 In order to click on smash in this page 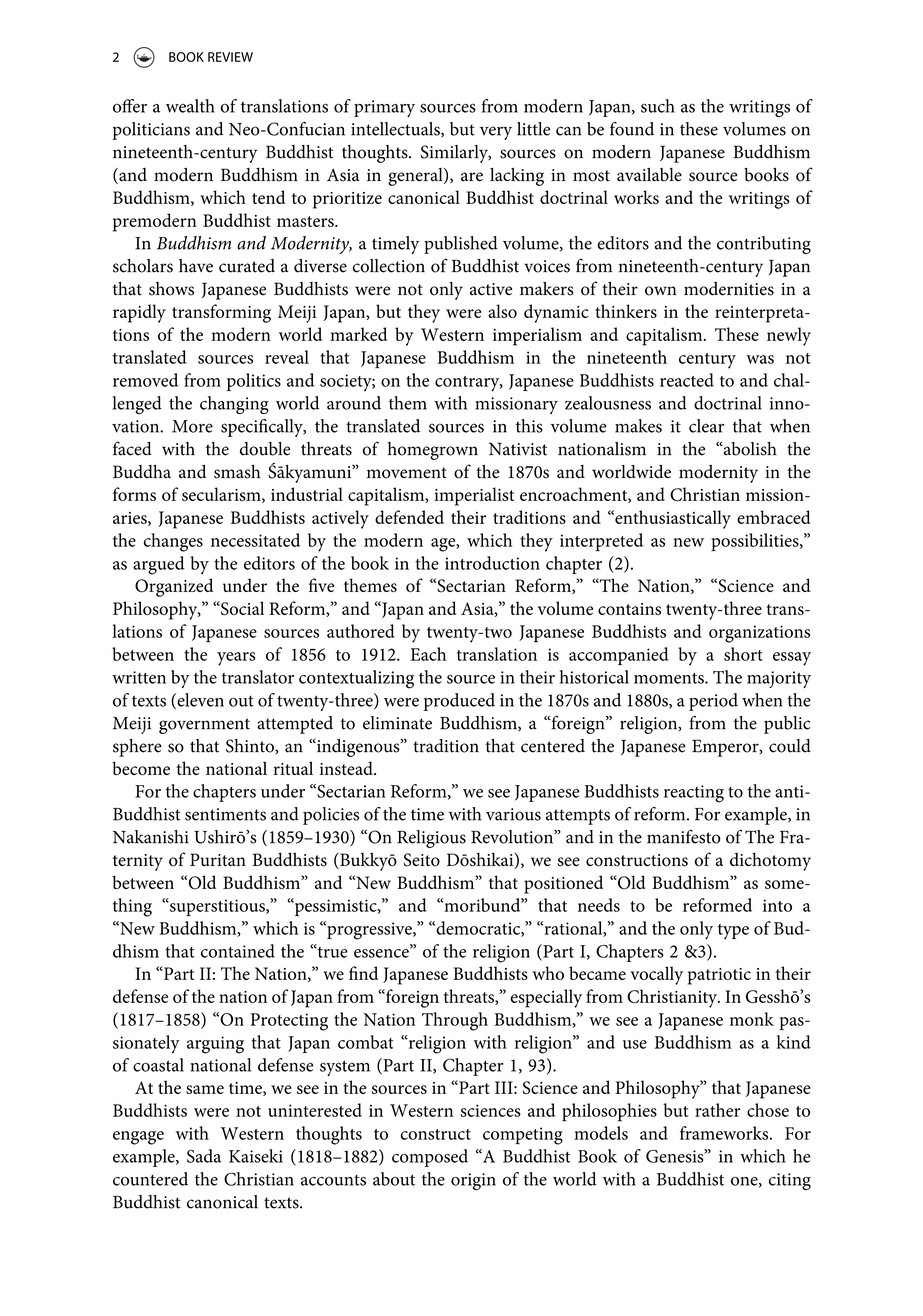, I will do `click(237, 472)`.
